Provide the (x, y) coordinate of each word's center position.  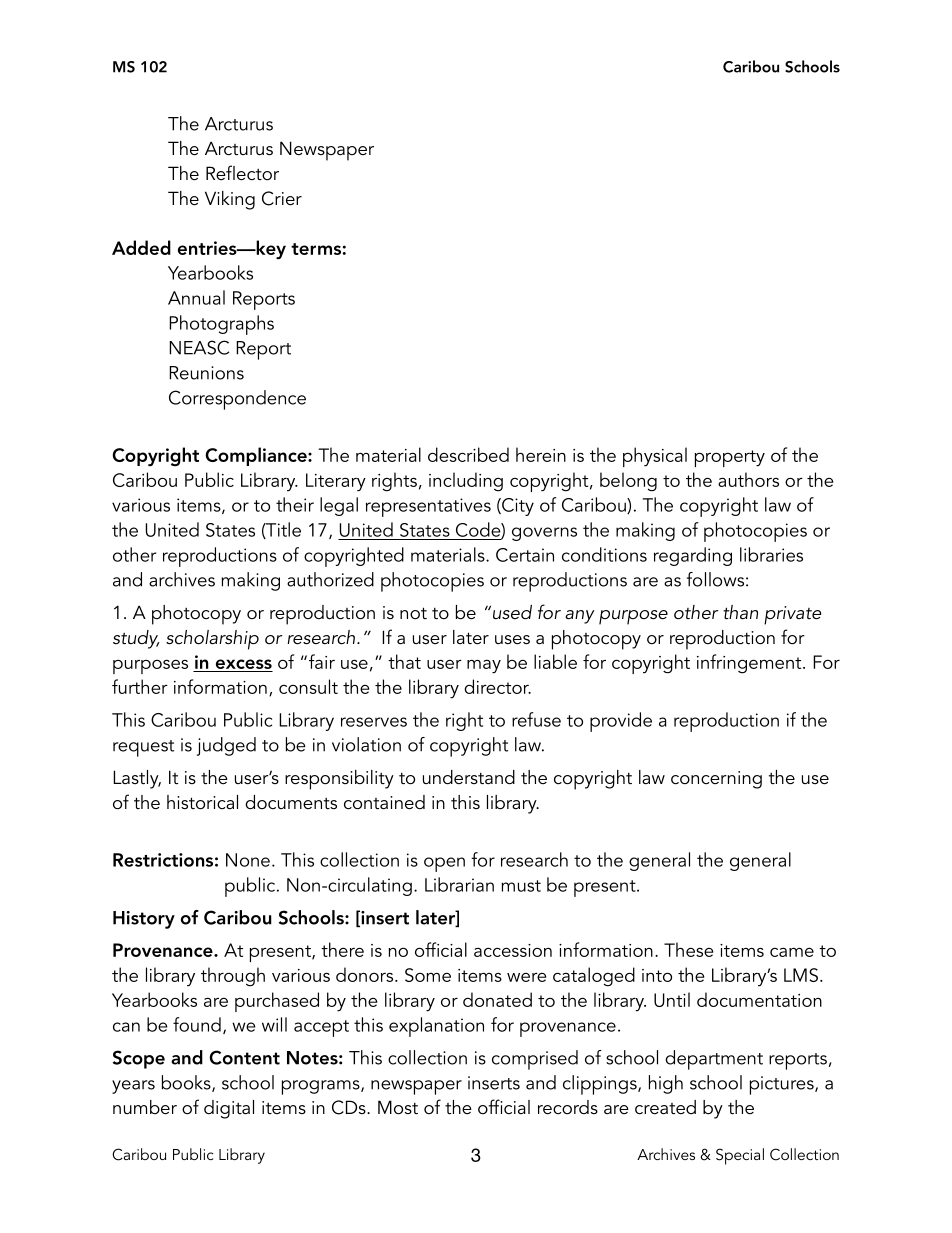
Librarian (459, 884)
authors (748, 479)
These (688, 949)
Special (740, 1156)
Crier (282, 198)
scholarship (212, 640)
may (484, 667)
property (730, 458)
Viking (230, 200)
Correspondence (237, 400)
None (248, 860)
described (468, 454)
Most (398, 1107)
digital (229, 1109)
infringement (750, 664)
